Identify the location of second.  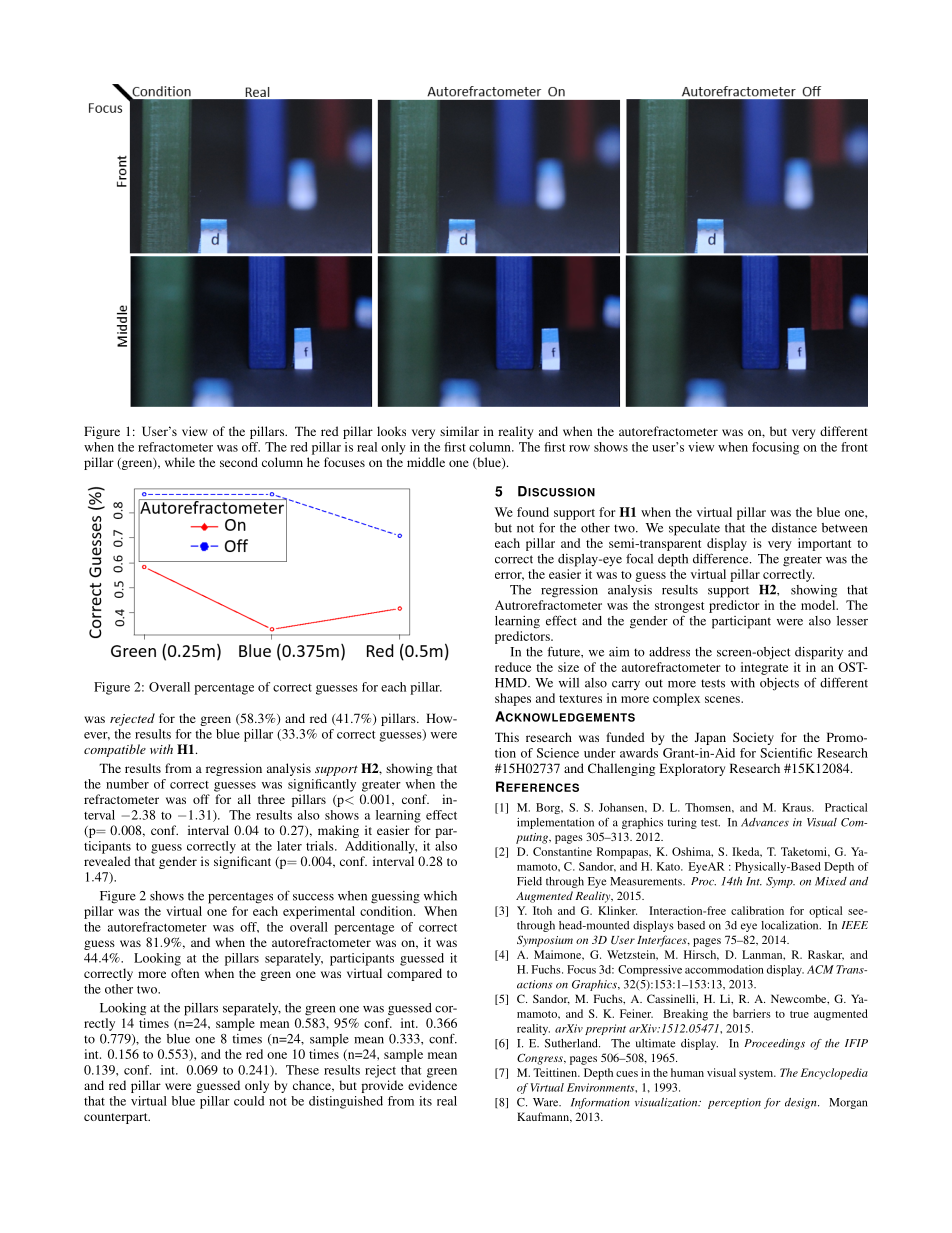
(239, 462).
